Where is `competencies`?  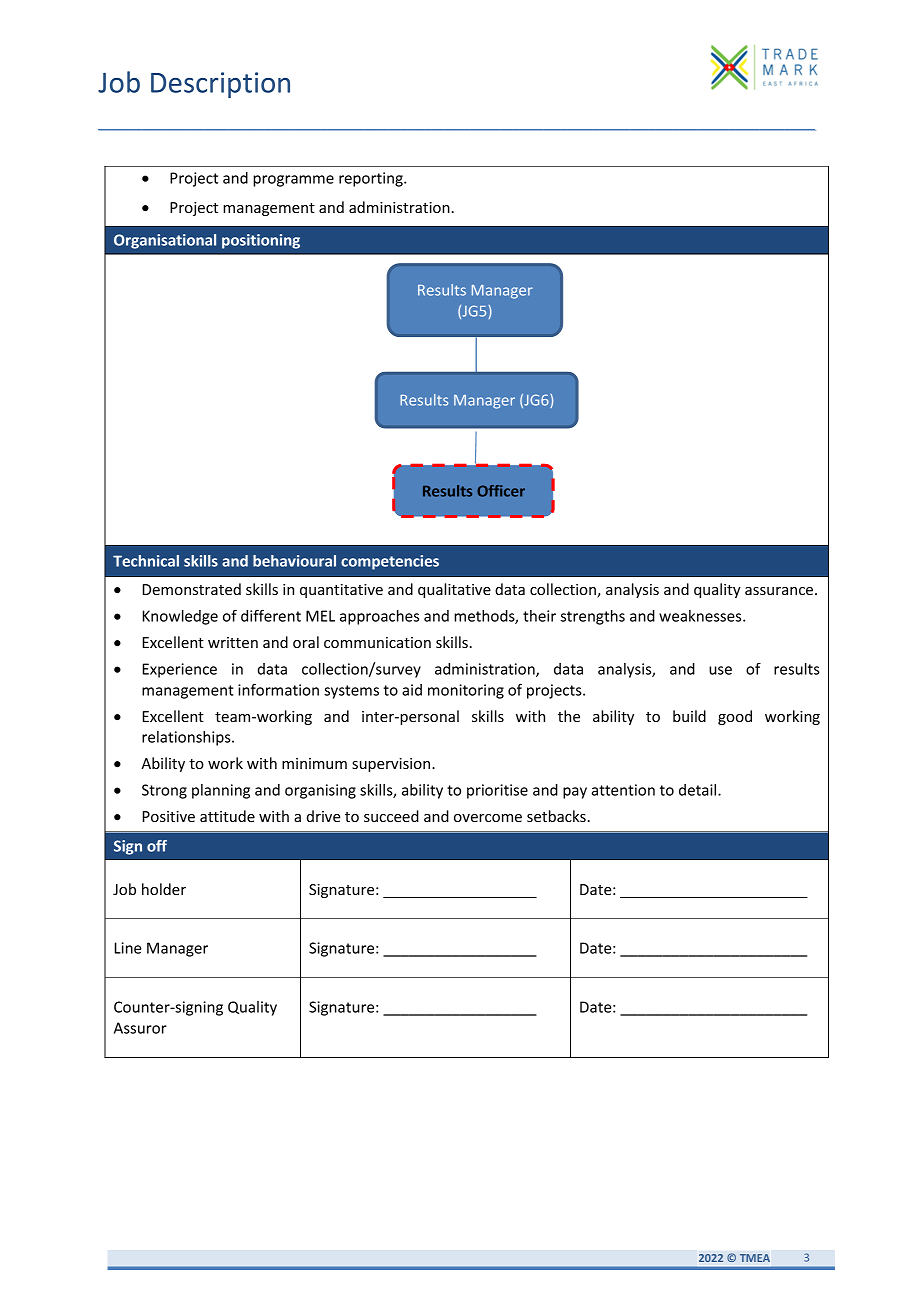
competencies is located at coordinates (390, 562).
